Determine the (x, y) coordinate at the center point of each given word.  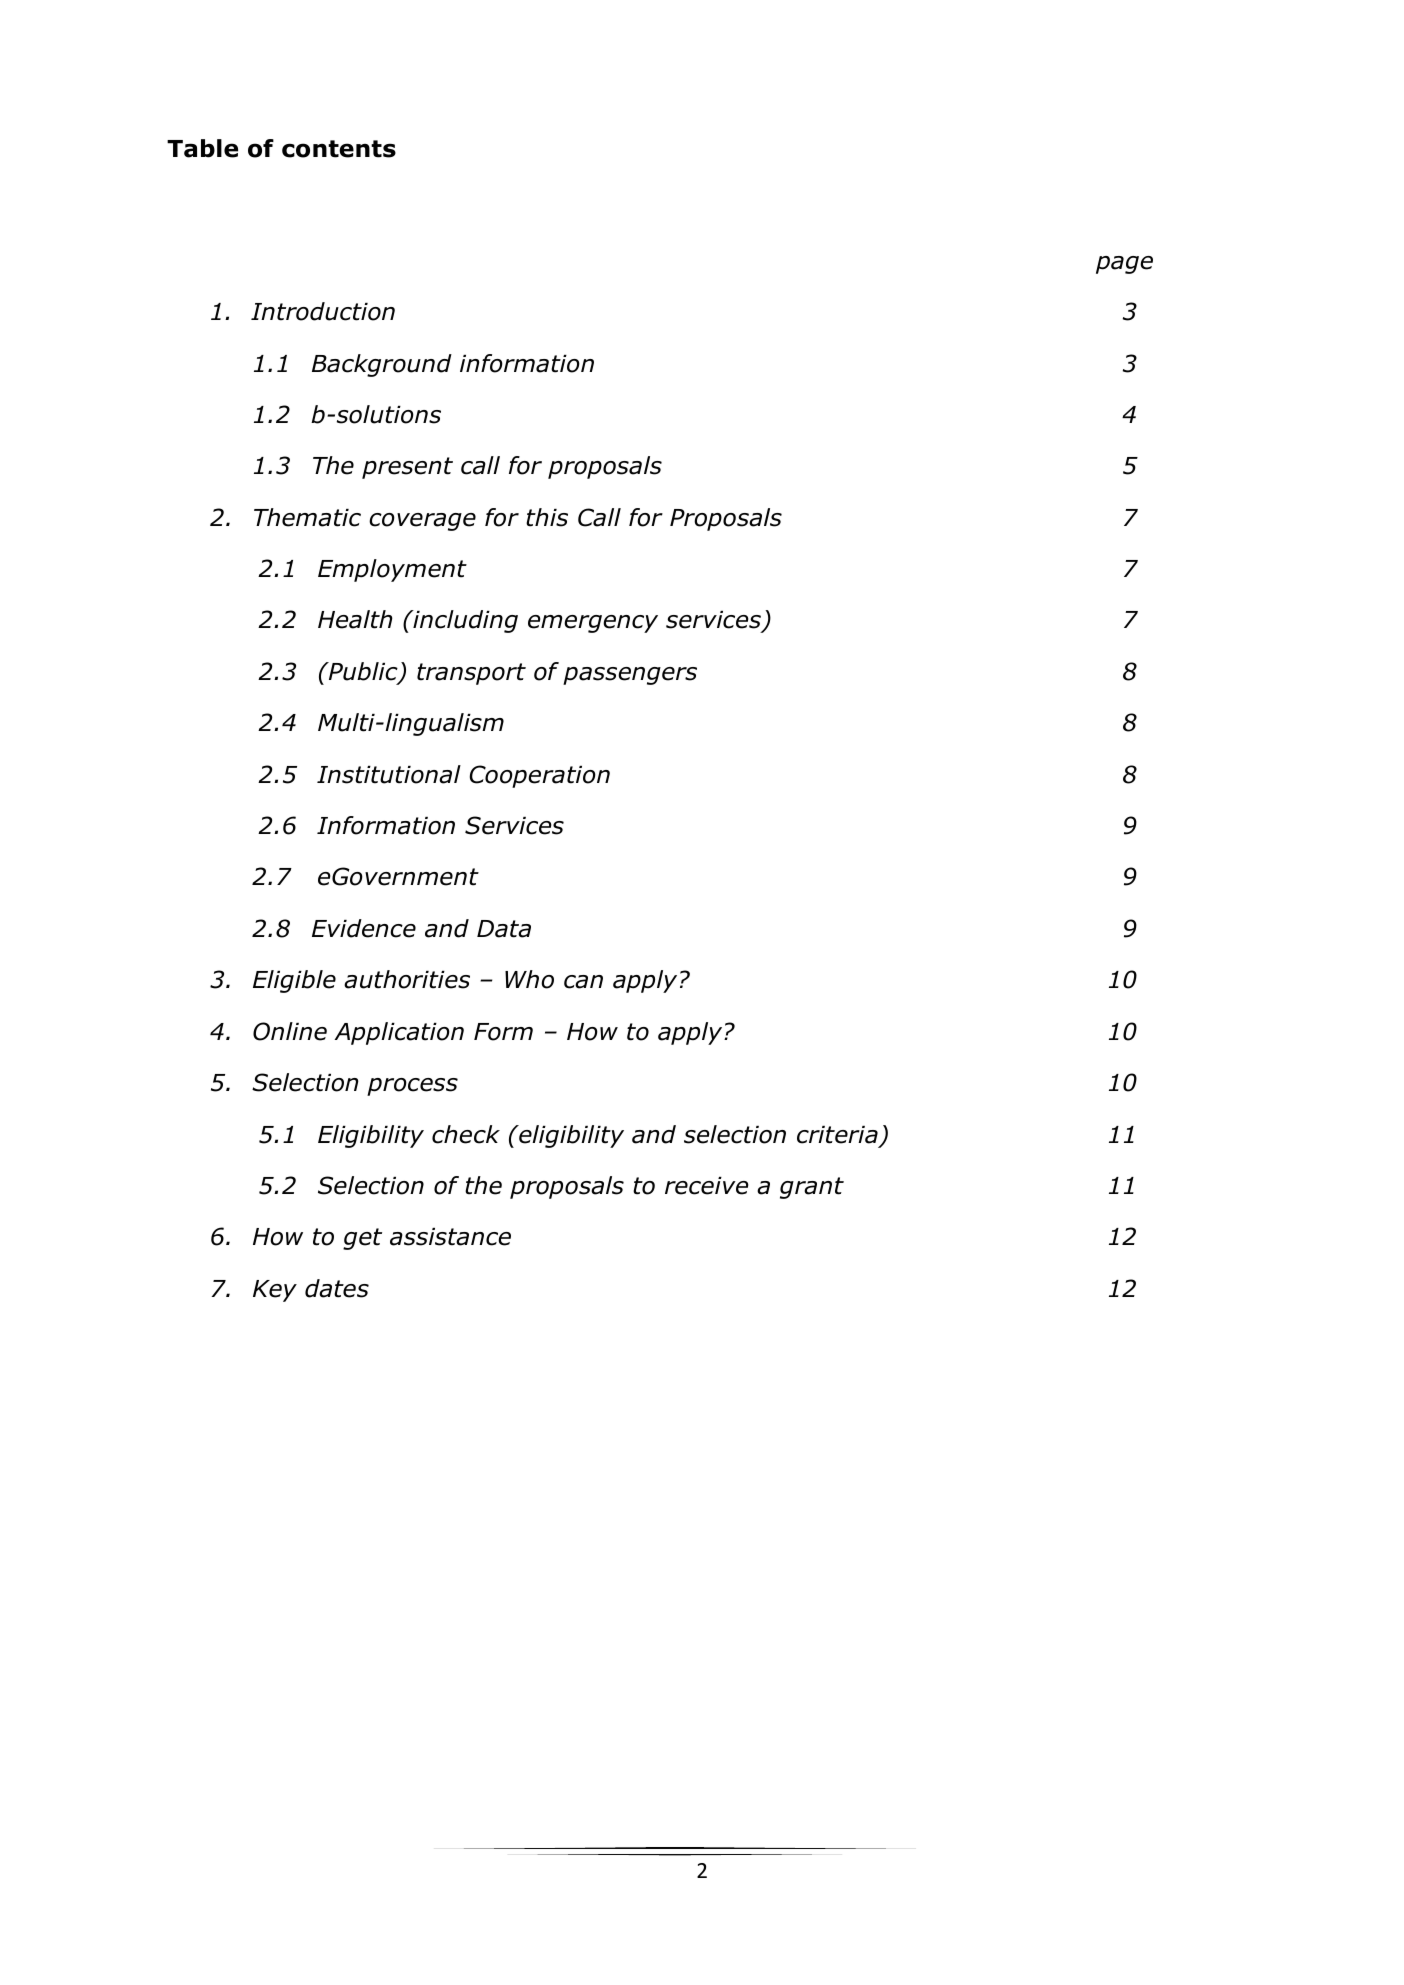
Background (382, 365)
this (547, 517)
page (1124, 265)
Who (529, 979)
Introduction (323, 311)
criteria (837, 1135)
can (583, 982)
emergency (593, 624)
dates (337, 1288)
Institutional (389, 774)
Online (290, 1031)
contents (339, 149)
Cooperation (540, 776)
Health (355, 619)
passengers (630, 676)
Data (504, 929)
